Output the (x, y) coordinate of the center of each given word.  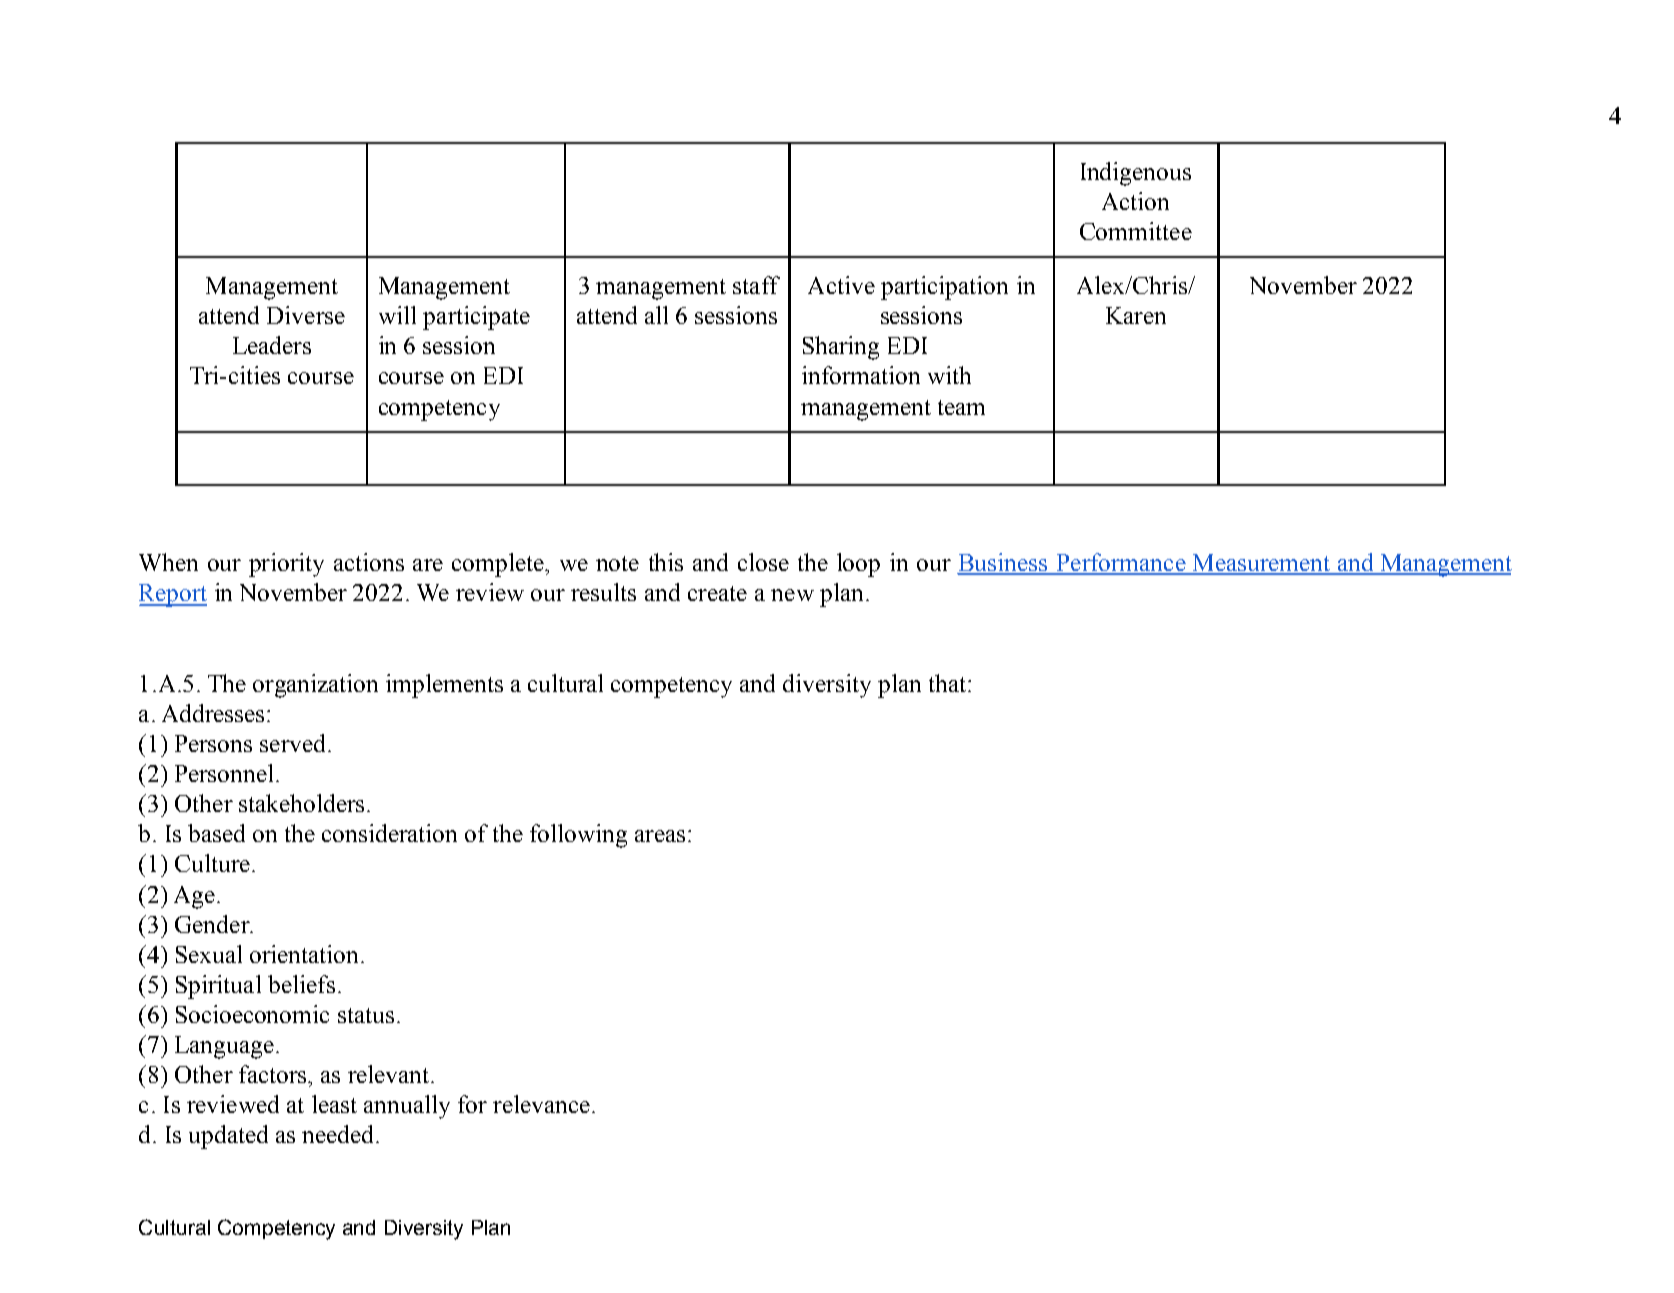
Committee (1136, 231)
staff (756, 285)
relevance (541, 1104)
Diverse (306, 315)
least (334, 1104)
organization (315, 686)
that (947, 683)
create (717, 593)
